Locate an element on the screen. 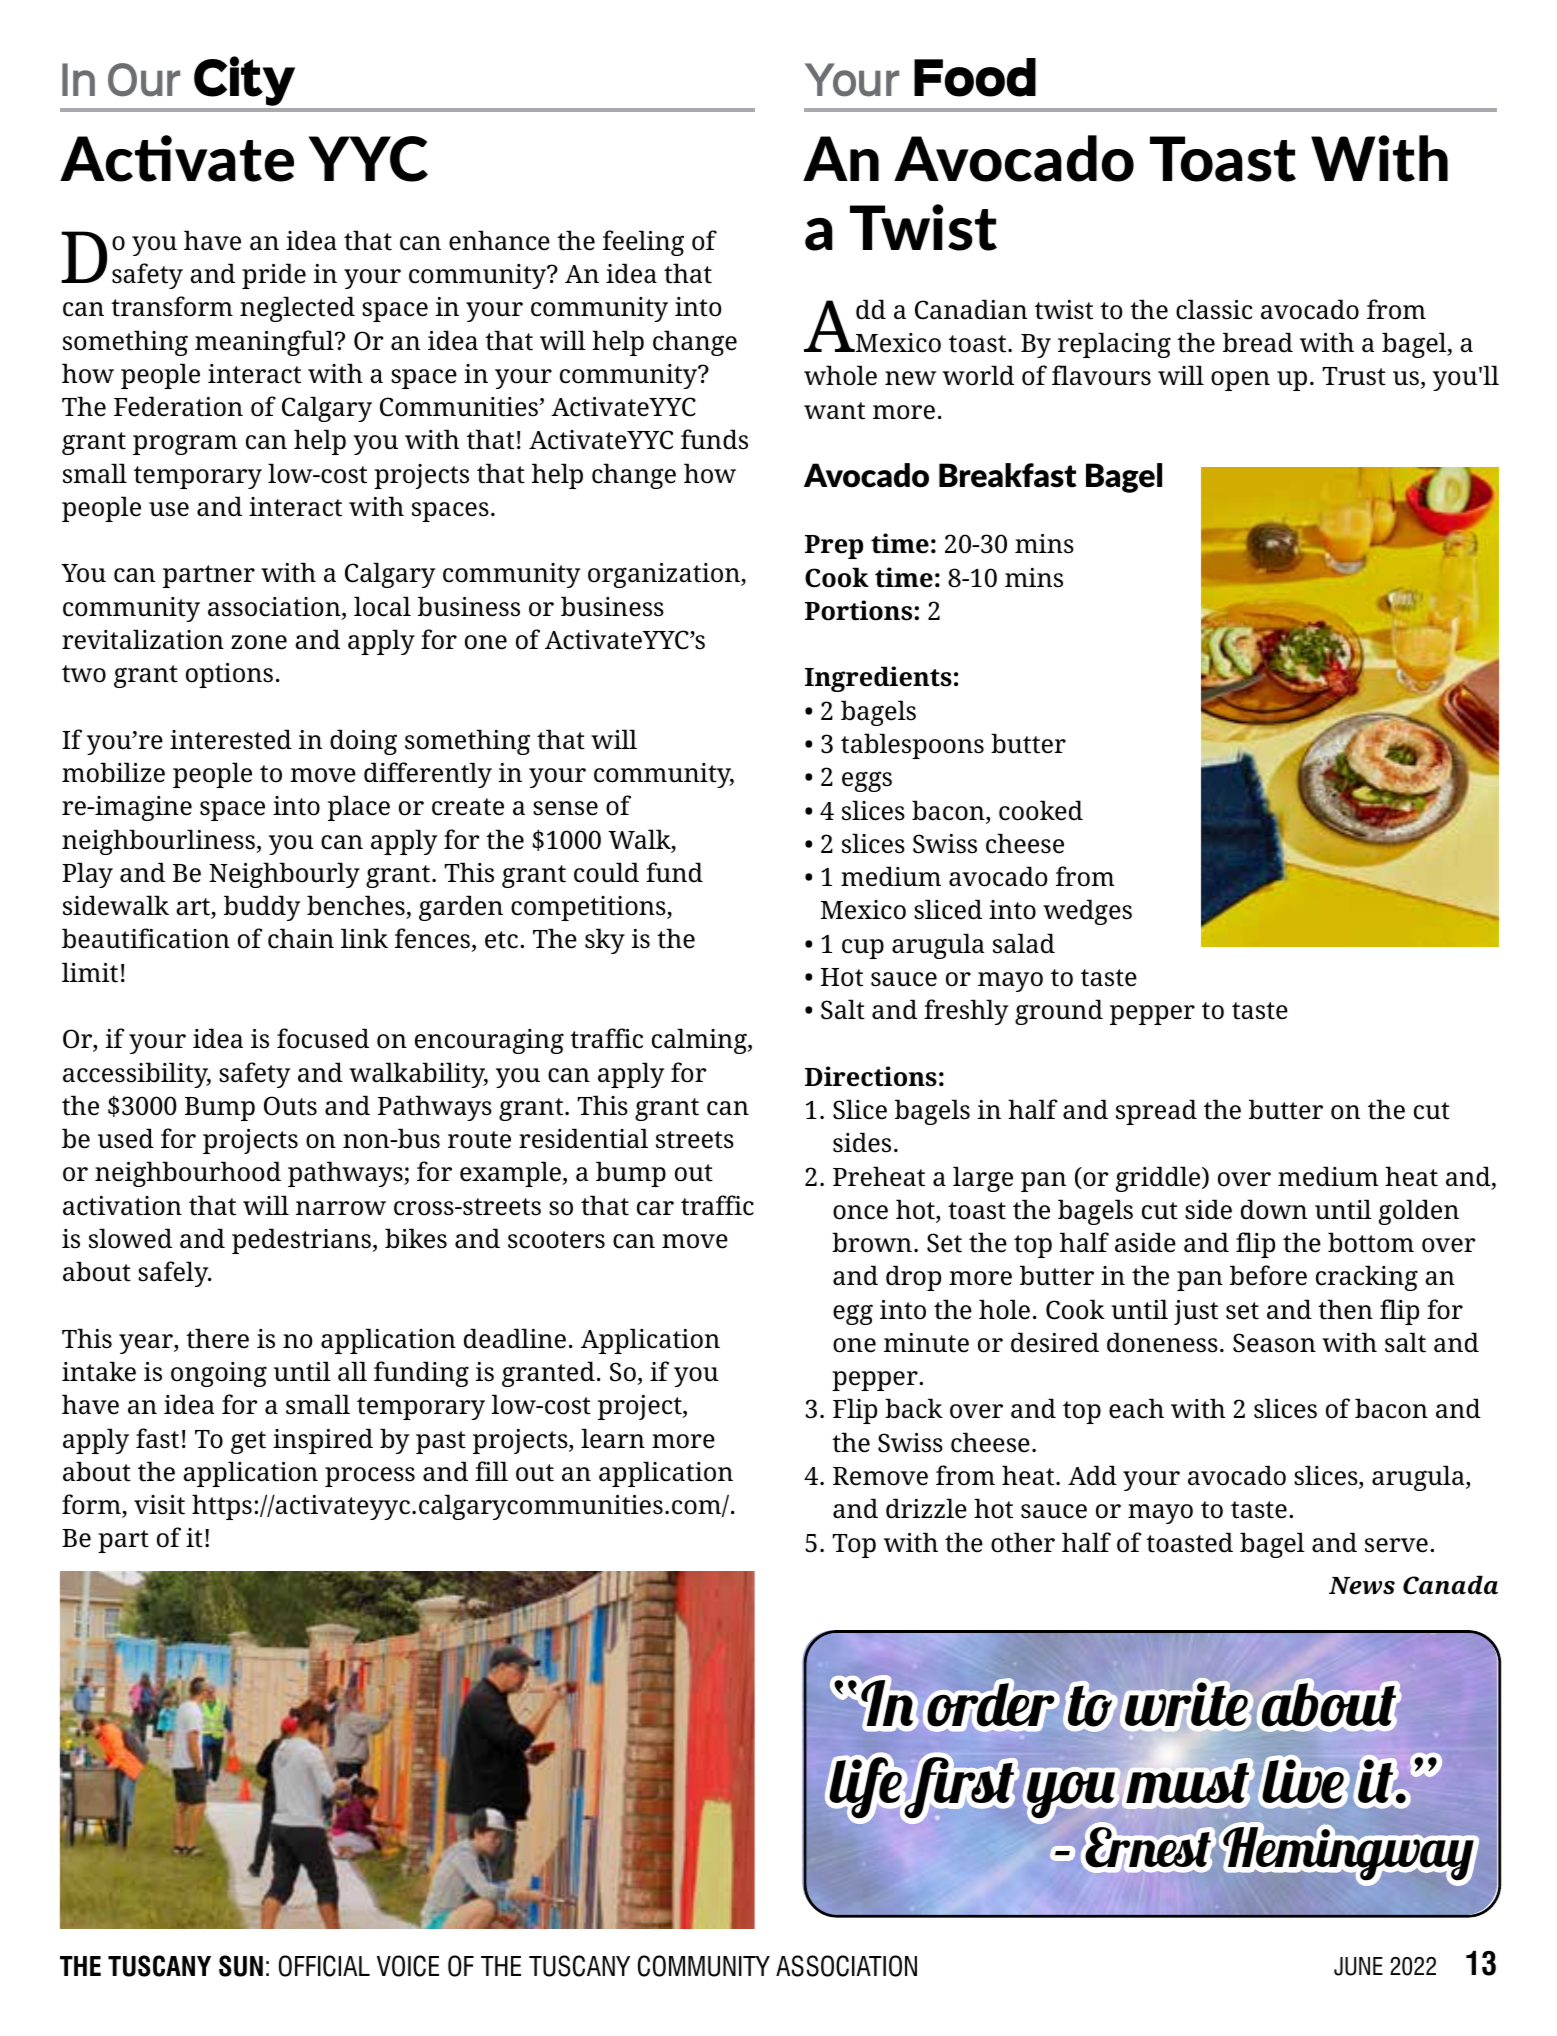 The width and height of the screenshot is (1557, 2036). SUN is located at coordinates (241, 1966).
